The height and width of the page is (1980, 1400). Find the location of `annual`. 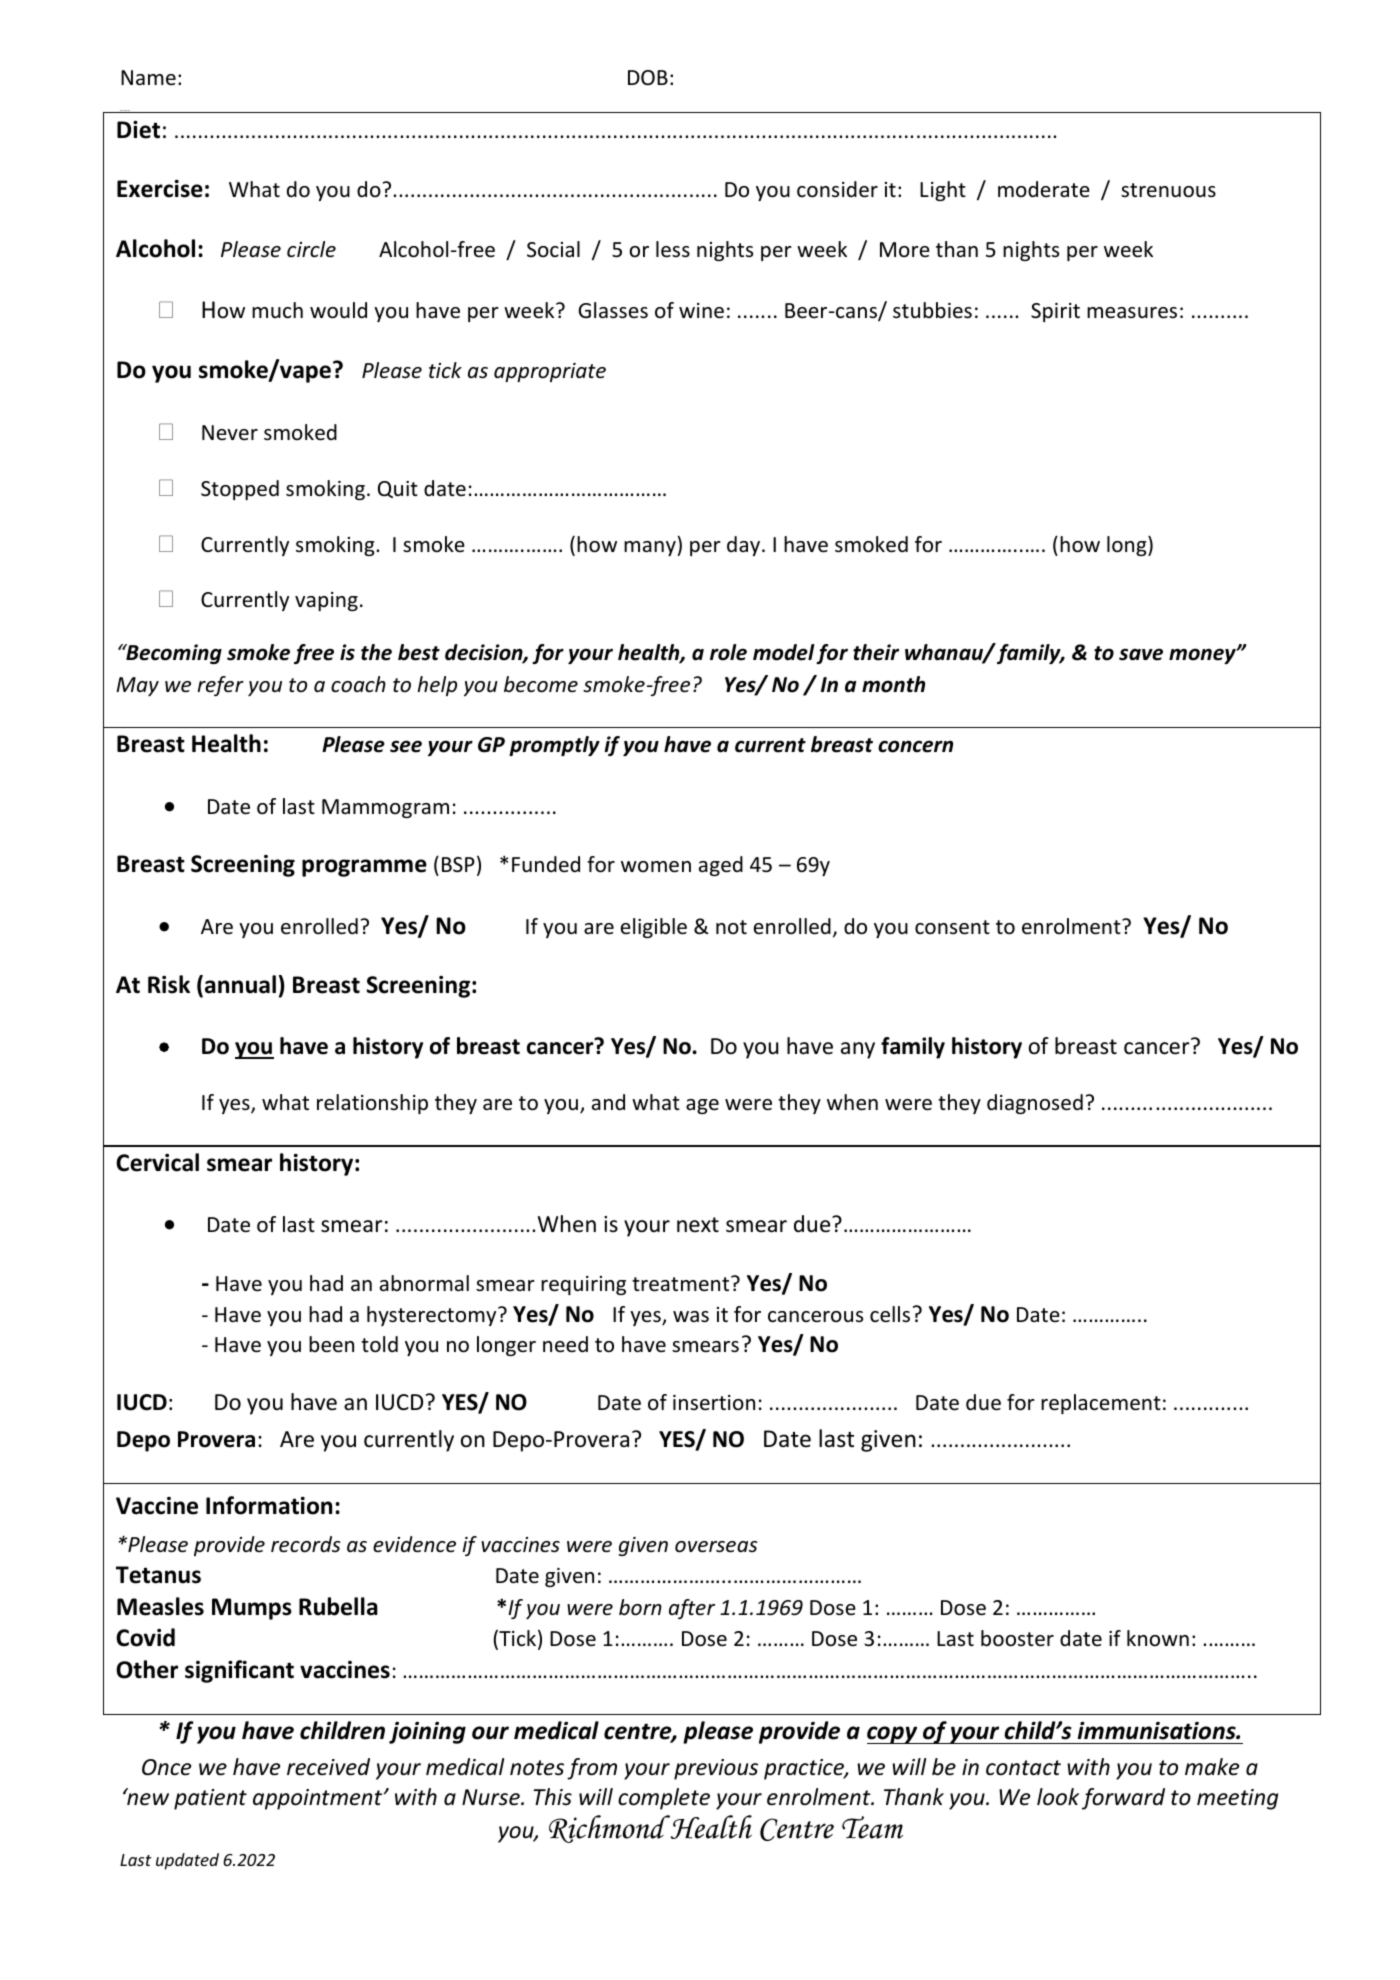

annual is located at coordinates (240, 984).
